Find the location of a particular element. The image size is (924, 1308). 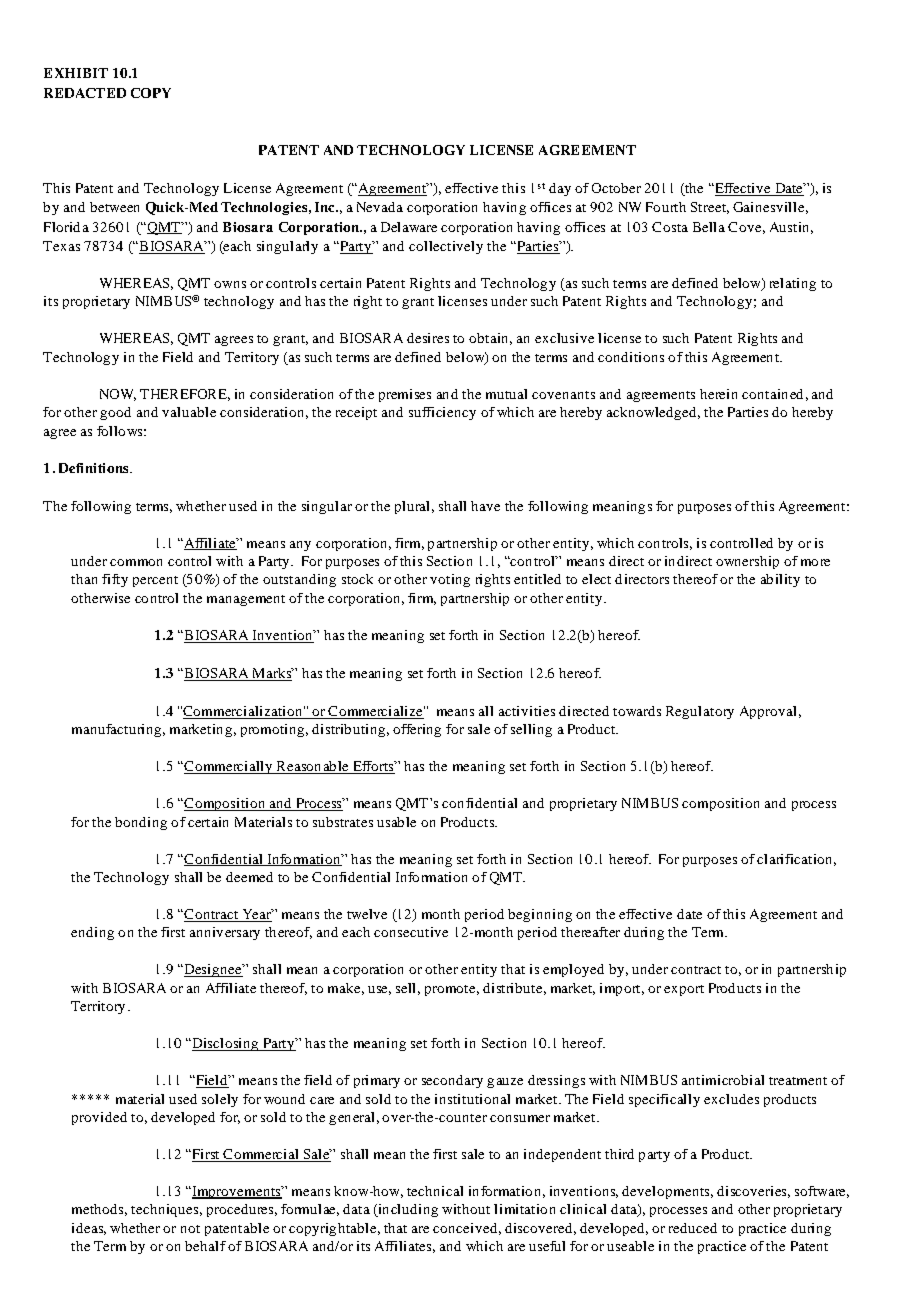

REDACTED is located at coordinates (85, 93).
